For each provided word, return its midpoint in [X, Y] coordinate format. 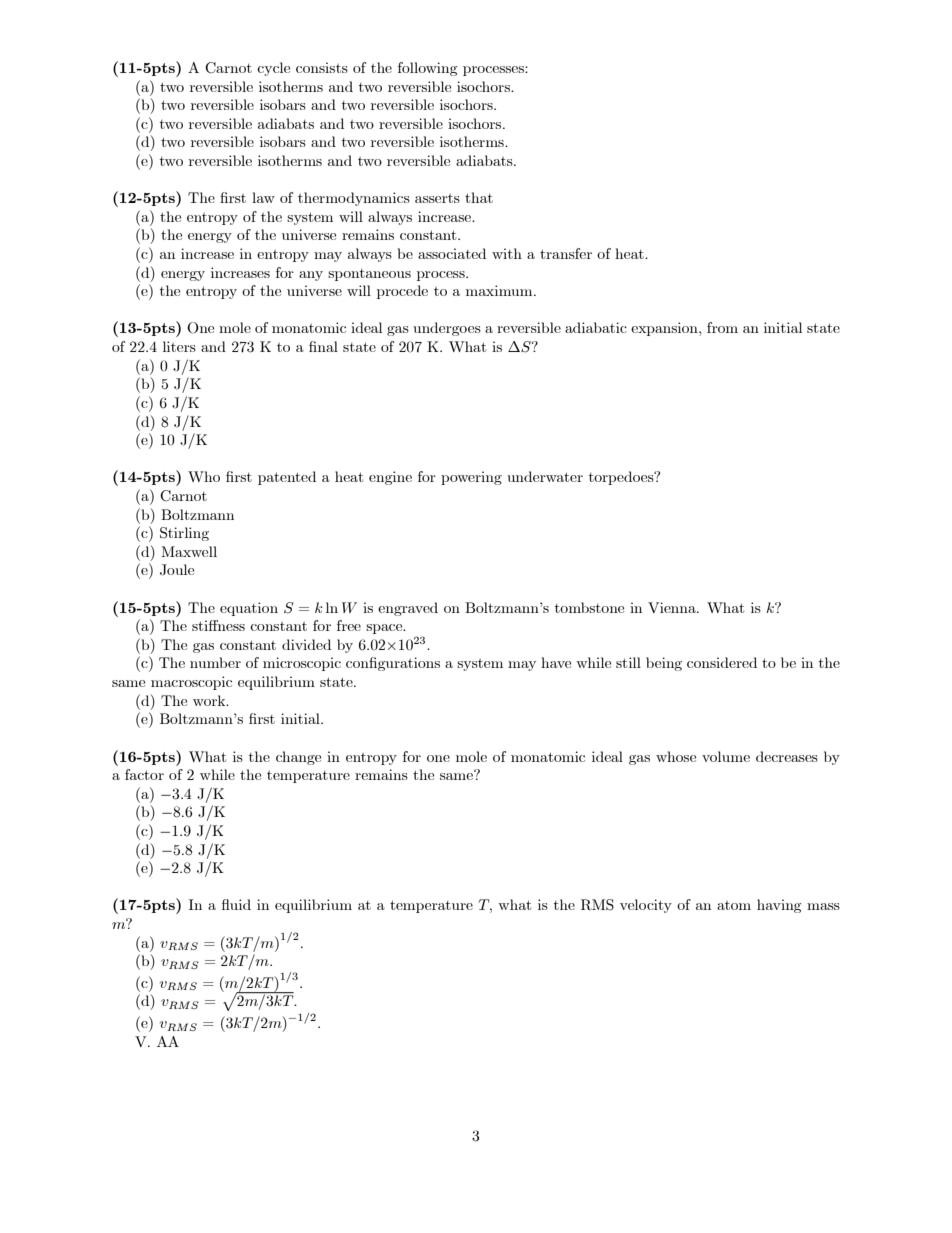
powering [471, 478]
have [556, 662]
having [779, 906]
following [427, 69]
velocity [646, 906]
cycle [273, 69]
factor [144, 774]
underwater [545, 476]
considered [722, 662]
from [722, 327]
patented [287, 478]
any [311, 276]
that [479, 197]
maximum [500, 290]
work [210, 700]
